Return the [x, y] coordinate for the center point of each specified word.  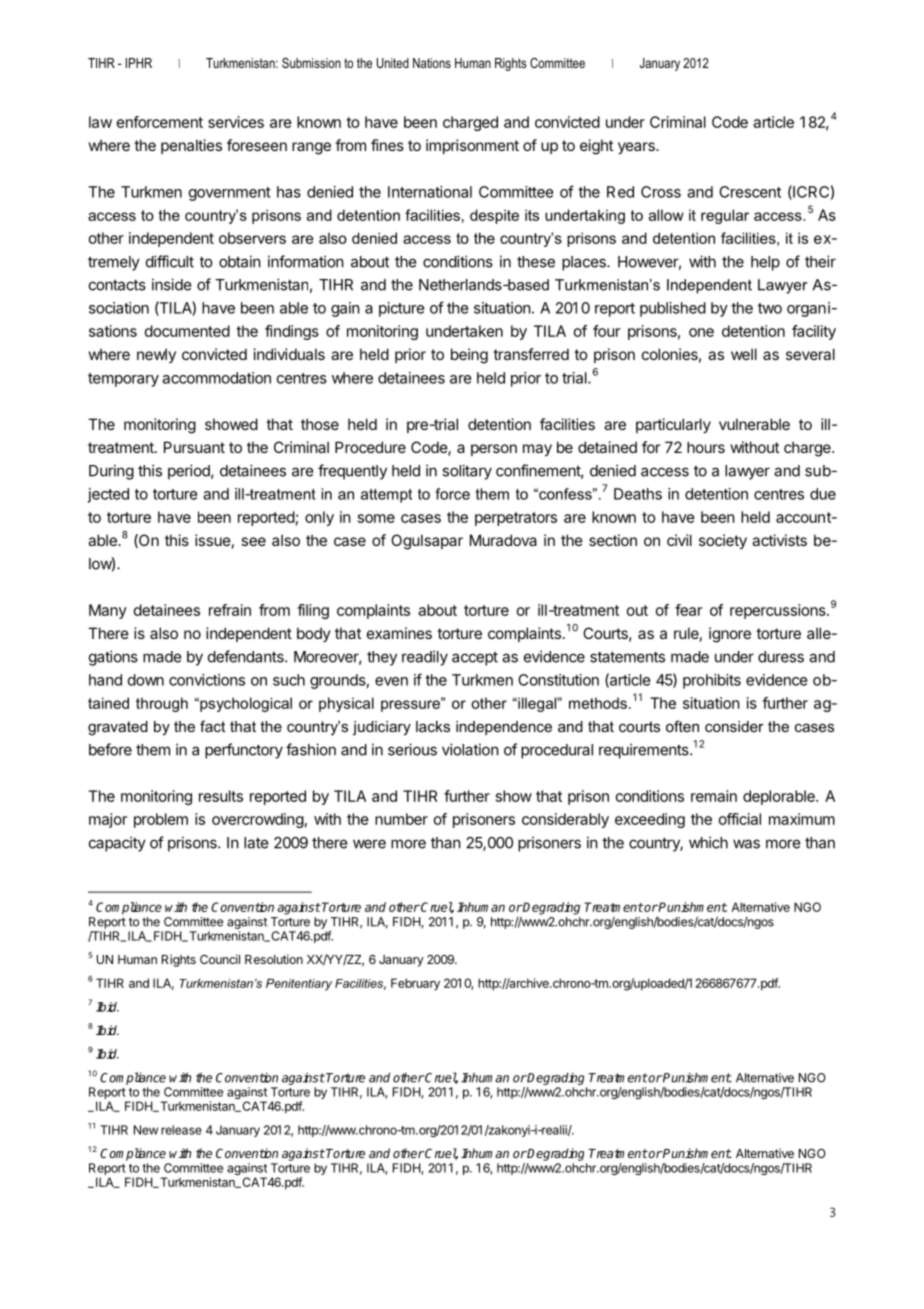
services [236, 122]
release [181, 1130]
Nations [432, 63]
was [746, 844]
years [637, 148]
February [415, 984]
